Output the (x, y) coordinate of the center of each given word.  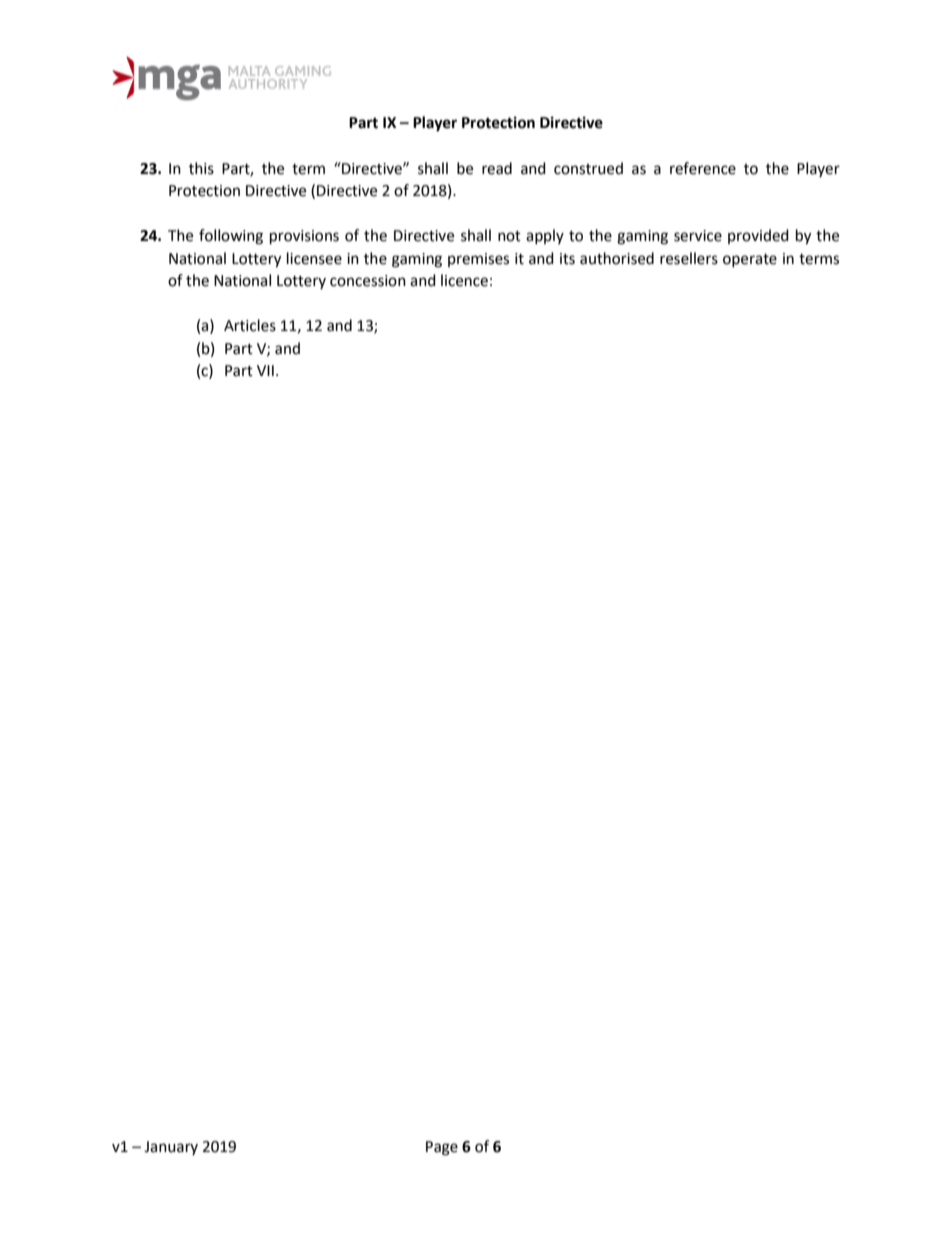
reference (703, 168)
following (231, 237)
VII (265, 370)
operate (750, 260)
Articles (250, 325)
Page (442, 1148)
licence (464, 280)
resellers (689, 258)
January (171, 1148)
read (497, 168)
